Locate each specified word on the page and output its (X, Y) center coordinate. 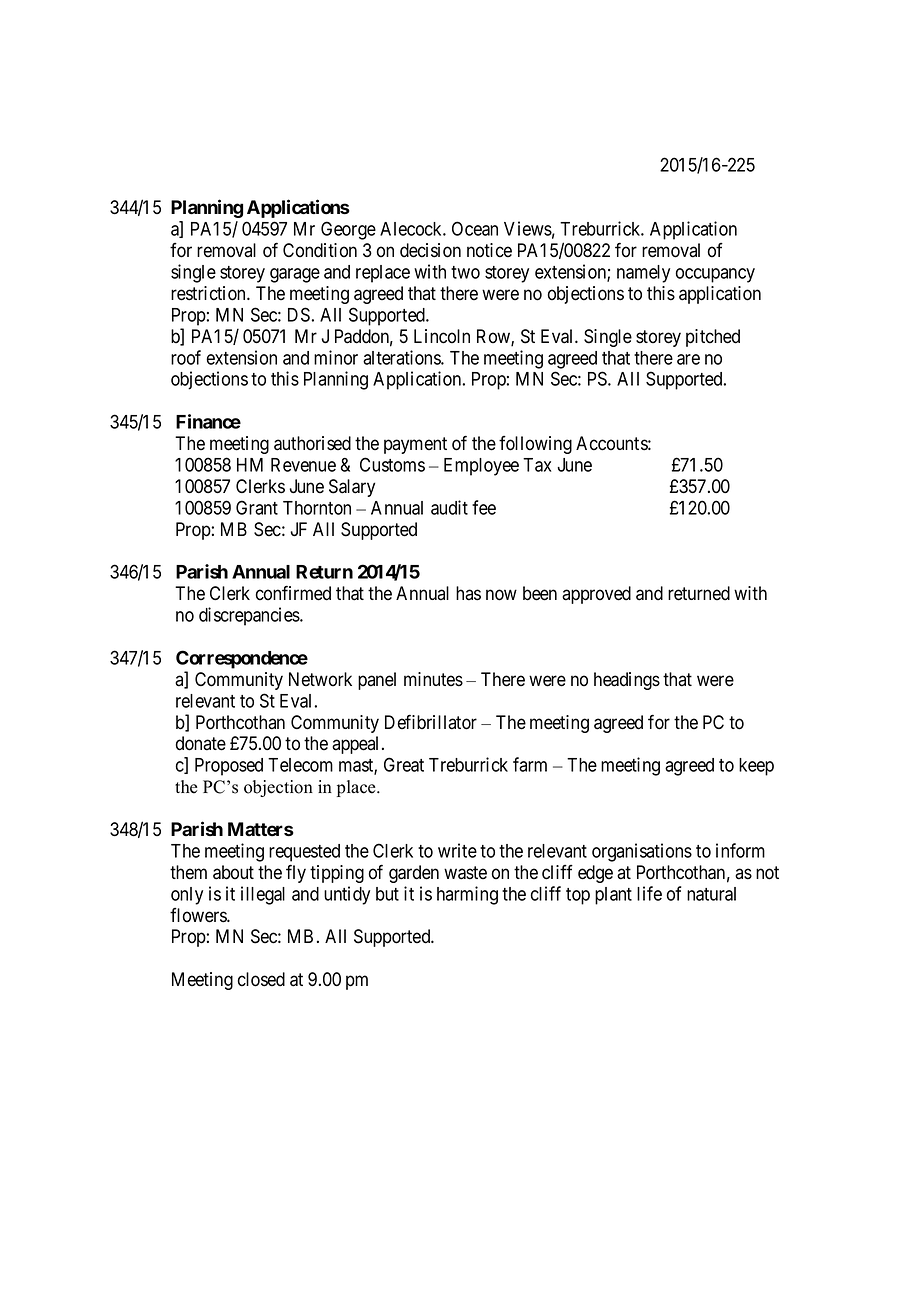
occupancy (715, 275)
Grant (257, 507)
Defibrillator (431, 722)
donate (201, 743)
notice (489, 250)
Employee (481, 467)
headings (627, 681)
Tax (537, 465)
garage (295, 275)
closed (261, 979)
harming (467, 895)
